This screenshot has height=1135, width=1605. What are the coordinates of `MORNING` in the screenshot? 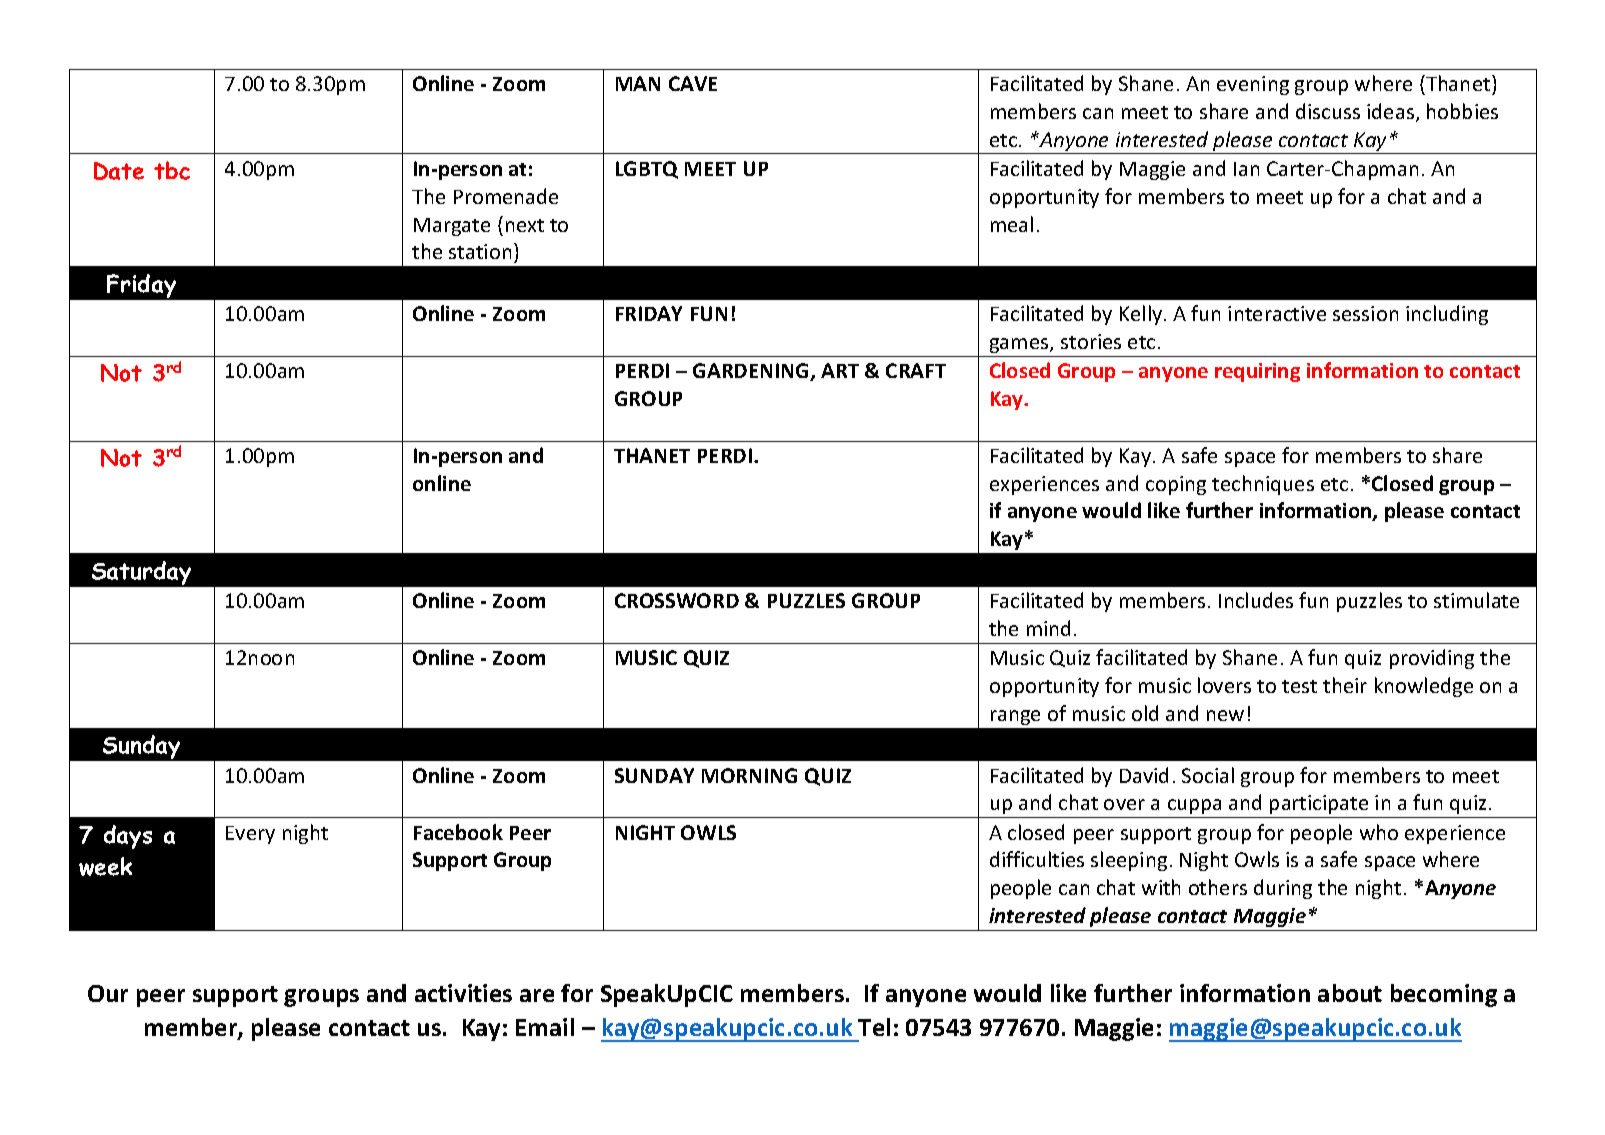 It's located at (749, 775).
